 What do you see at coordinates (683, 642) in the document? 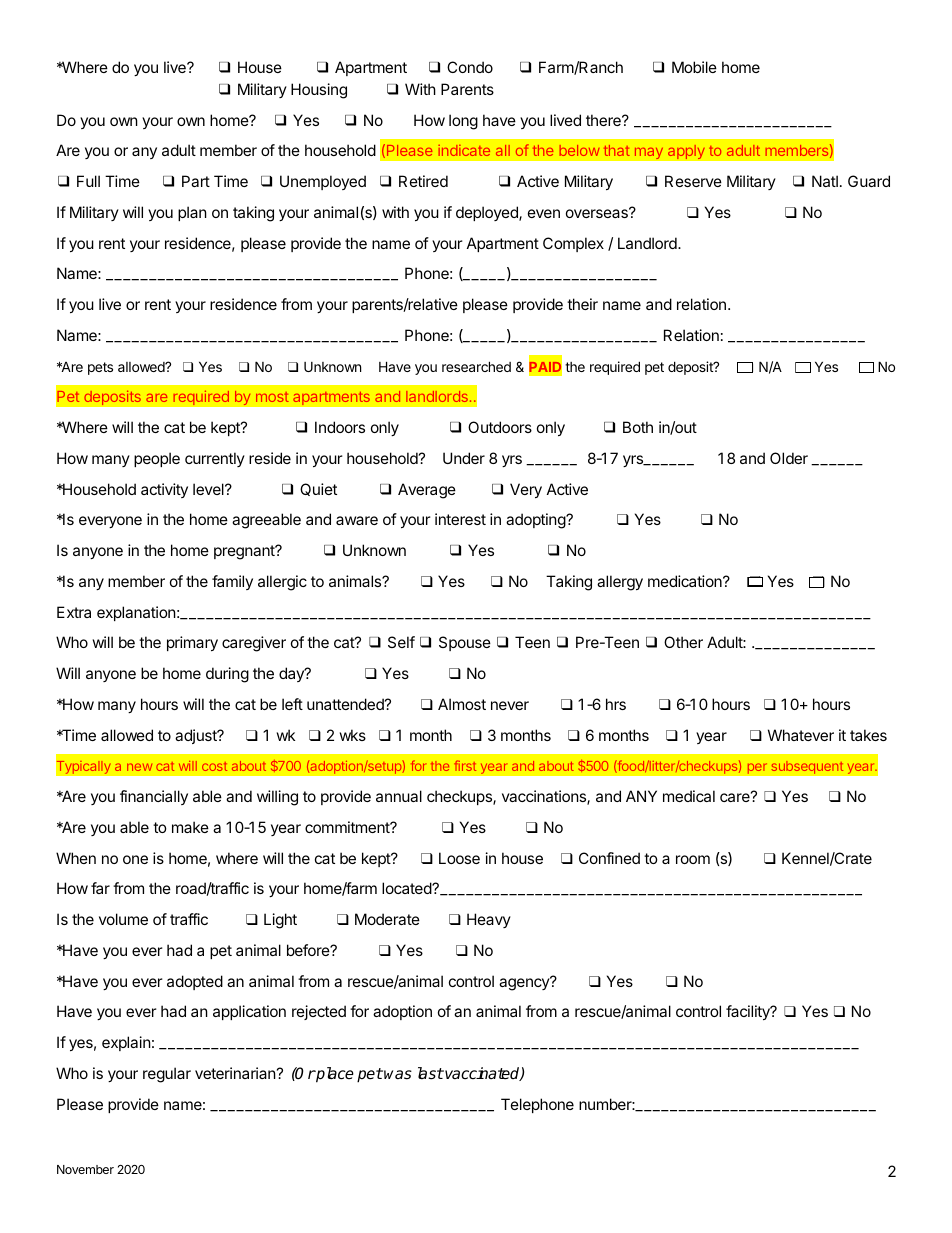
I see `Other` at bounding box center [683, 642].
